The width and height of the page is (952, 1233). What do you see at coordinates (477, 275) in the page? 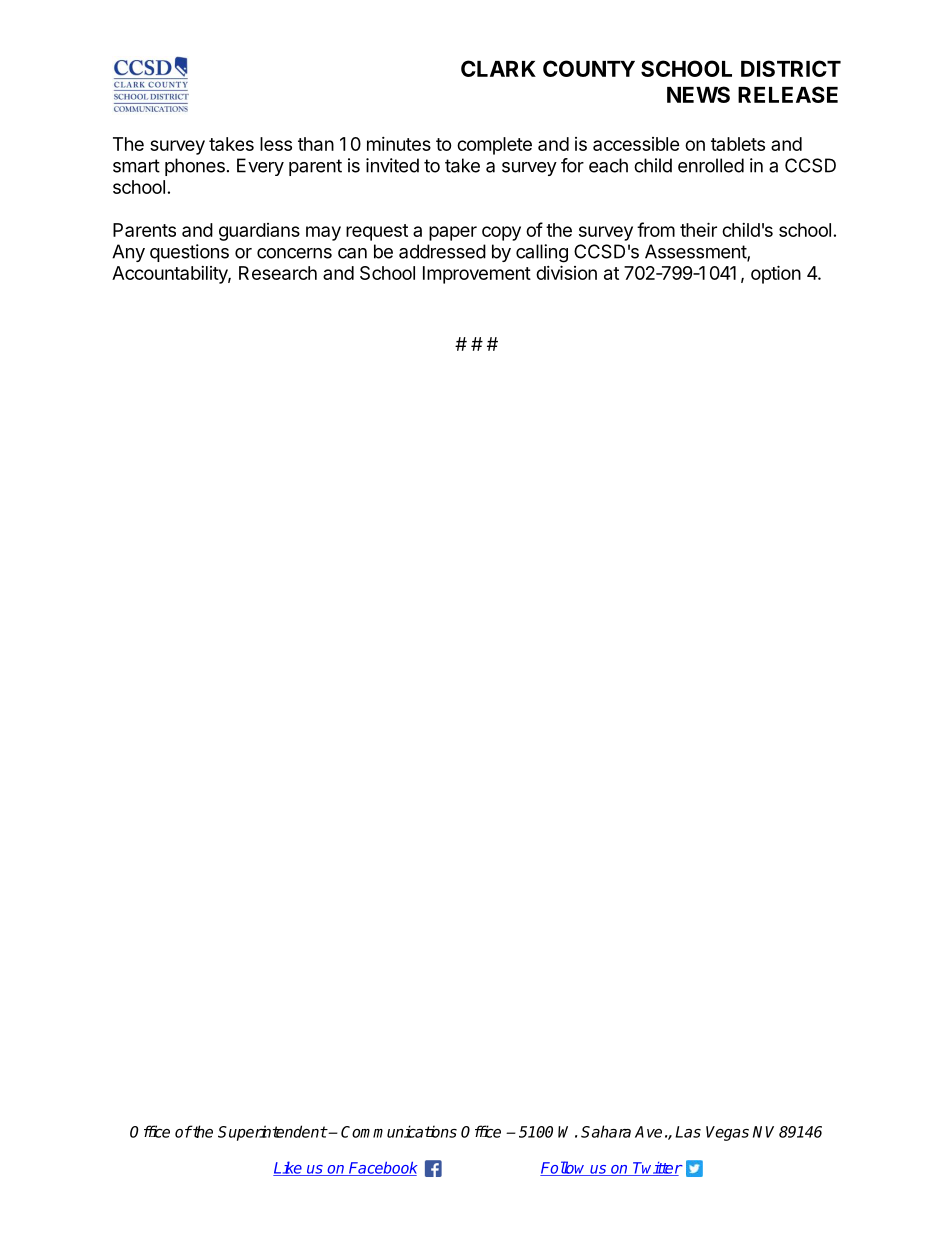
I see `Improvement` at bounding box center [477, 275].
